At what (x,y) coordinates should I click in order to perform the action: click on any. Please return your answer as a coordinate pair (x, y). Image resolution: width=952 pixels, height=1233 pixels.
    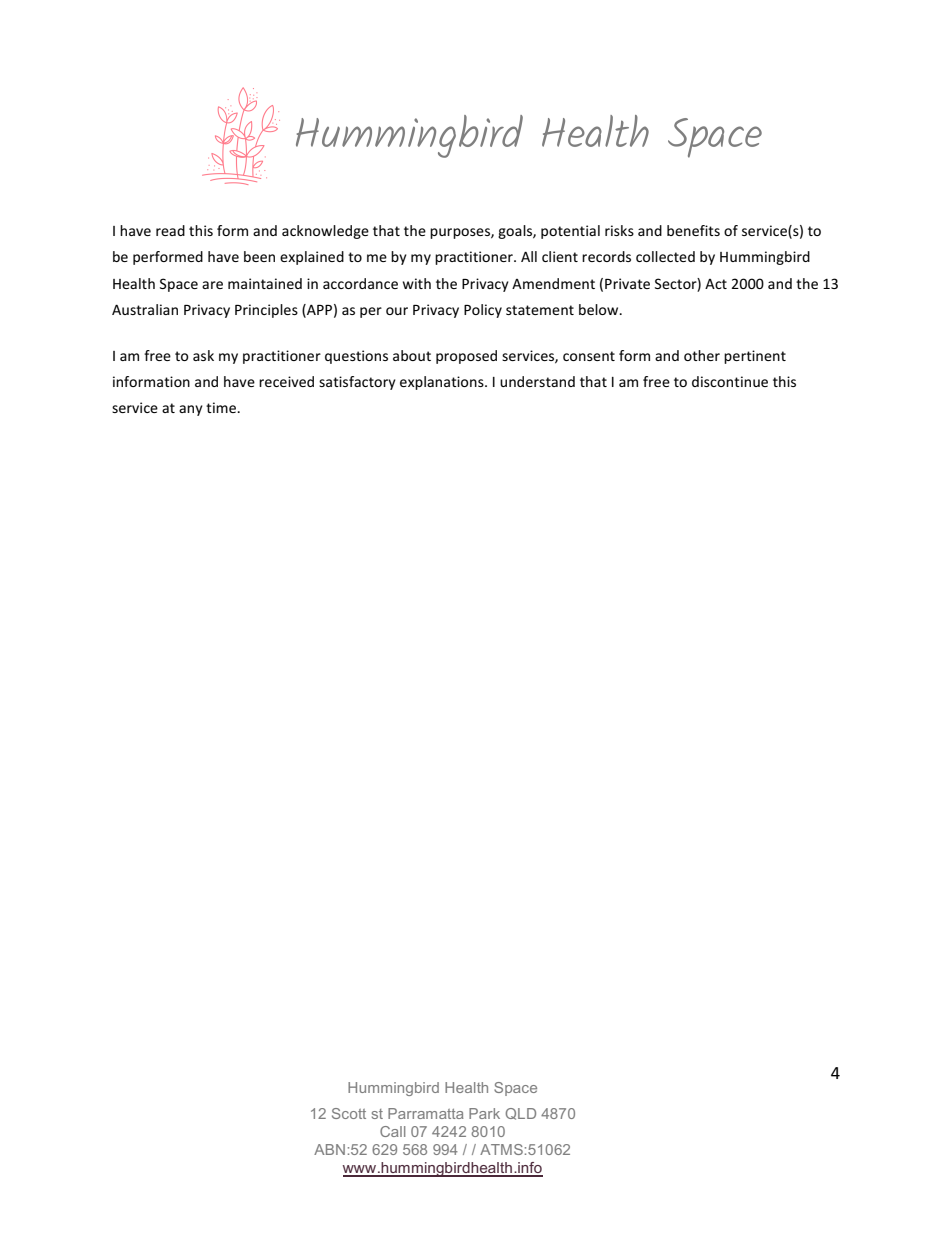
    Looking at the image, I should click on (191, 410).
